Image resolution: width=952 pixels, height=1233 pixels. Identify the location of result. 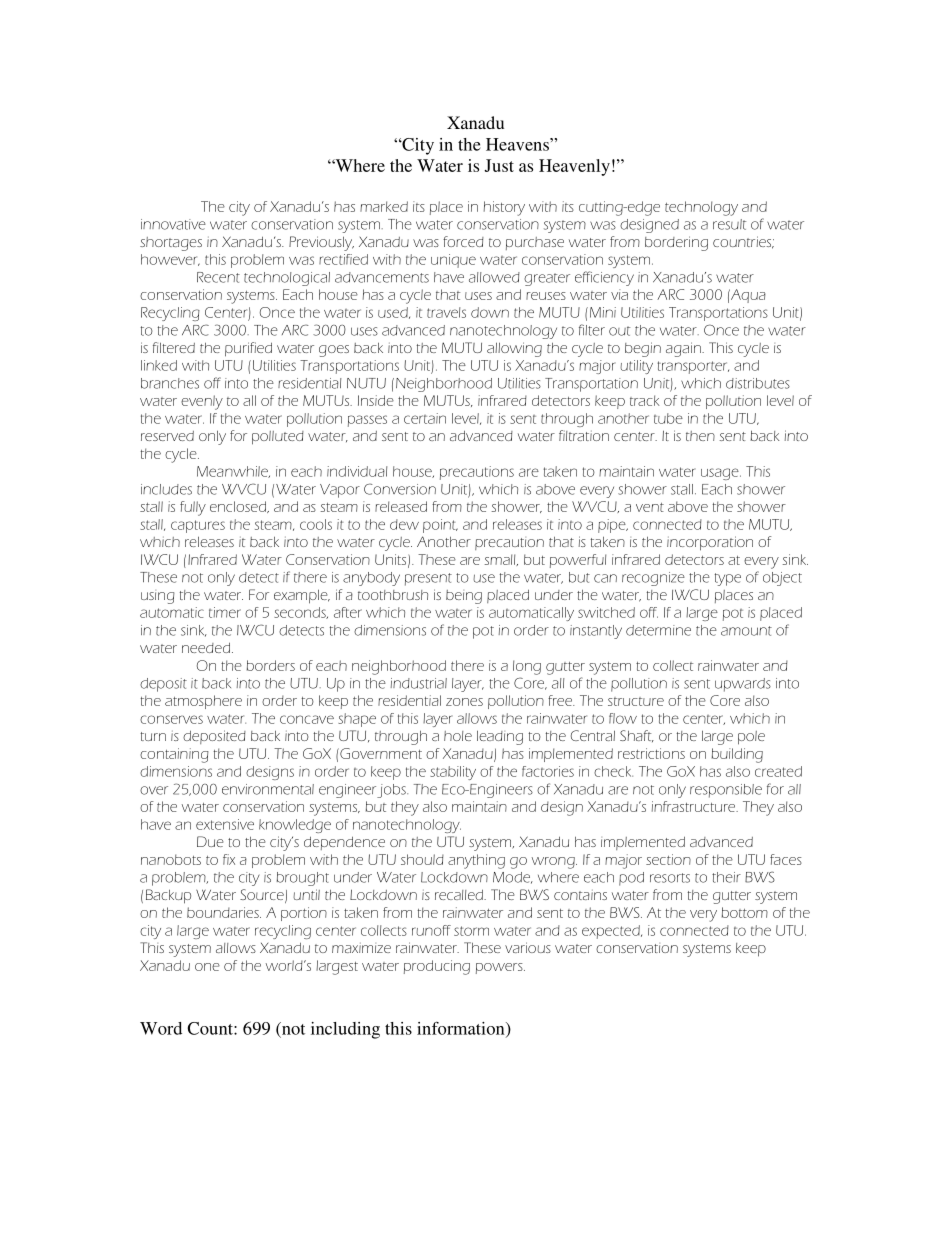
(729, 224).
